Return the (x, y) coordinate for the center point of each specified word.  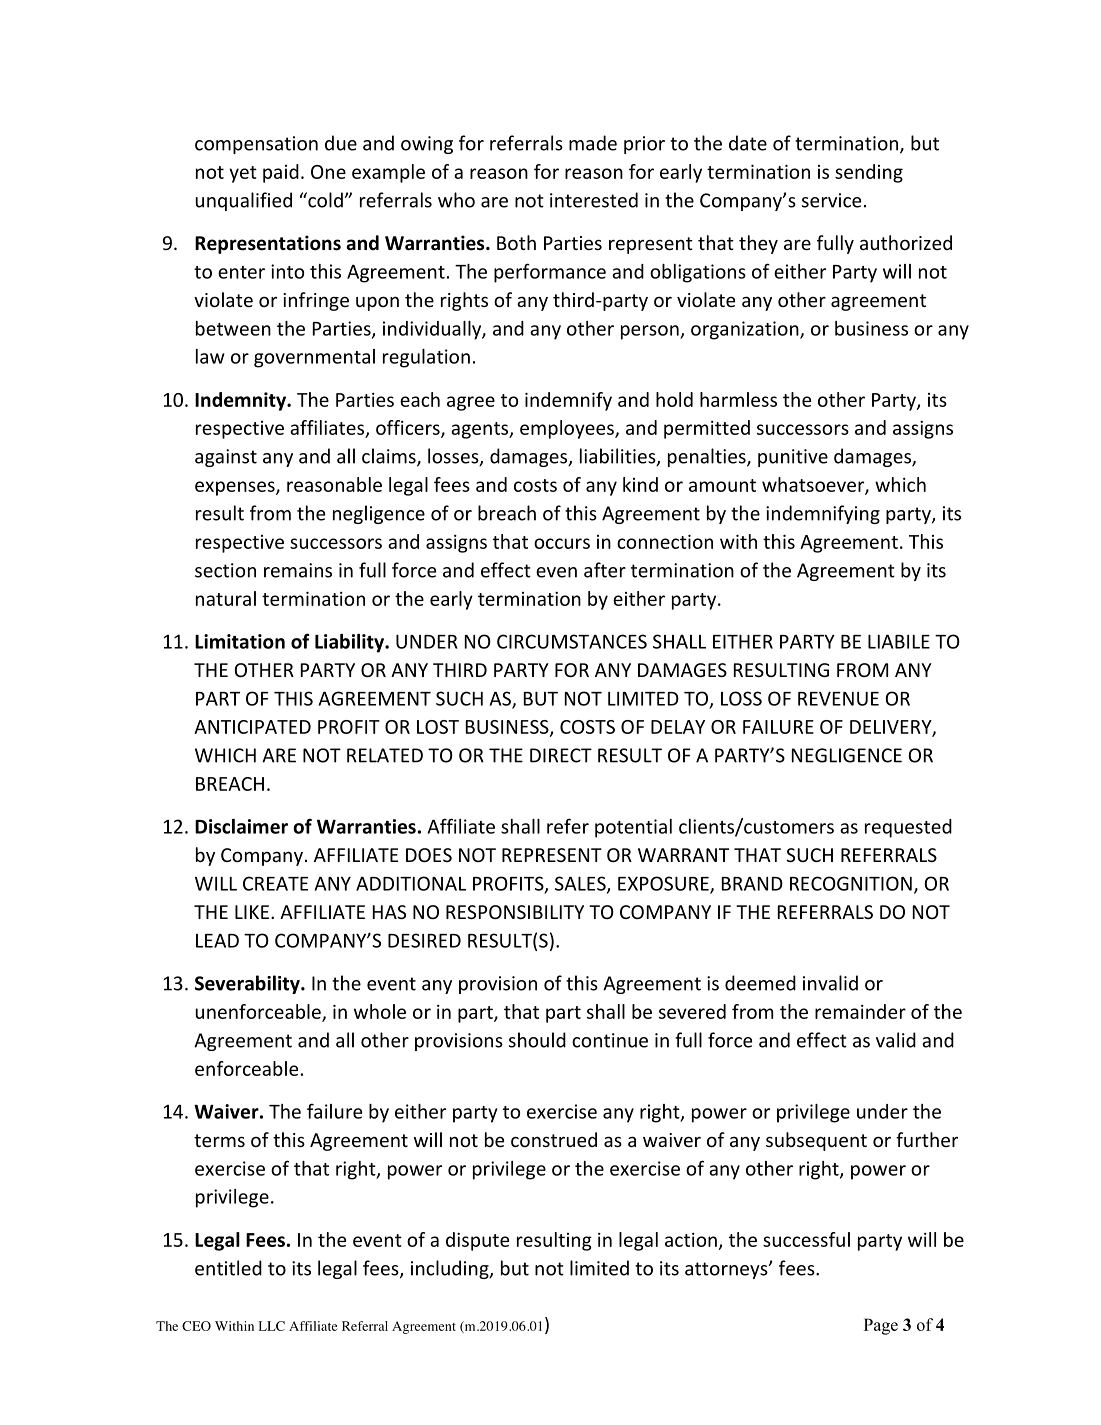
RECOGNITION (851, 883)
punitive (793, 458)
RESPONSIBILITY (515, 912)
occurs (562, 543)
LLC (272, 1326)
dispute (477, 1241)
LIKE (252, 912)
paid (281, 173)
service (831, 200)
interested (594, 200)
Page (881, 1326)
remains (298, 570)
